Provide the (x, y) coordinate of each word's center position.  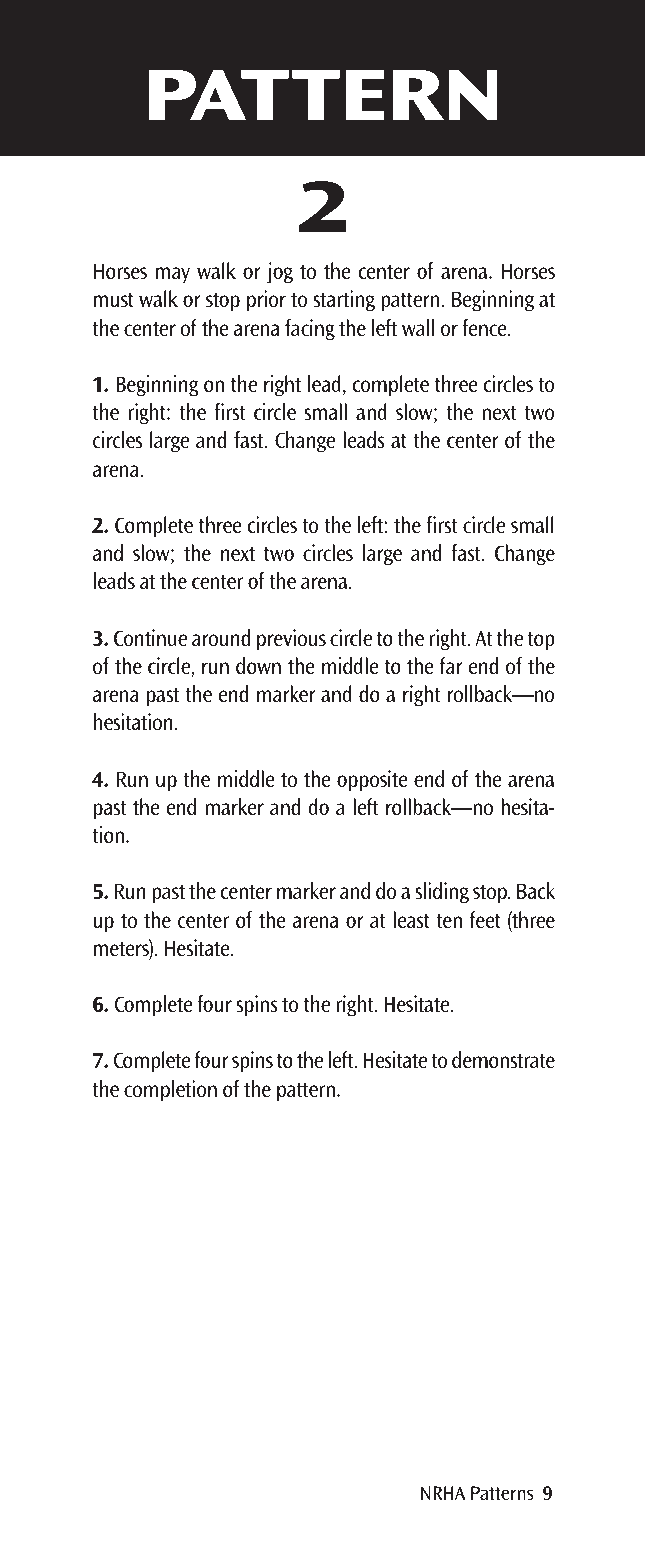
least (411, 919)
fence (485, 327)
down (258, 665)
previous (291, 639)
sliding (442, 893)
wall (418, 327)
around (221, 637)
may (173, 275)
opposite (372, 780)
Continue (150, 637)
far (451, 665)
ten (449, 920)
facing (310, 330)
